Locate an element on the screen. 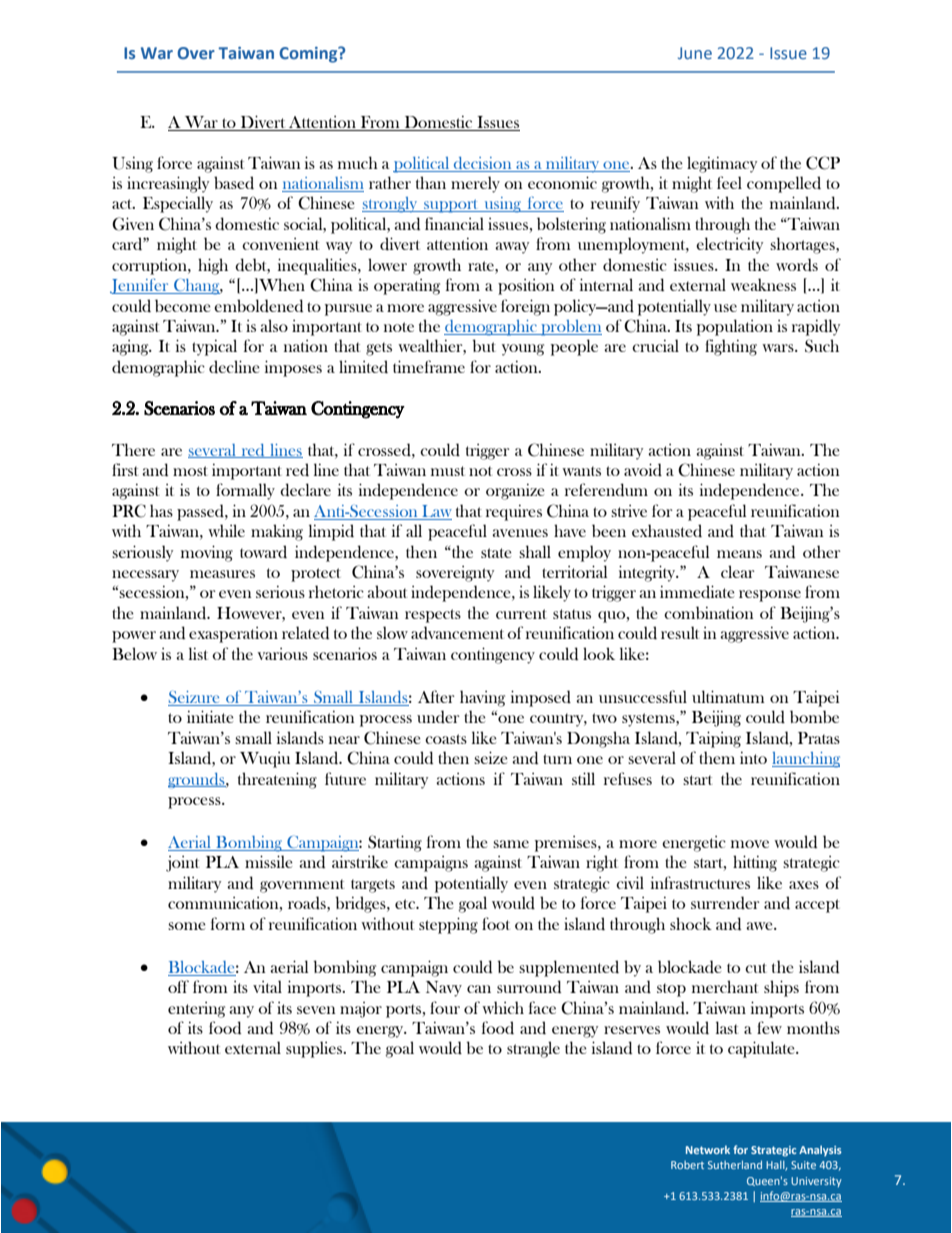 The image size is (952, 1233). strangle is located at coordinates (533, 1049).
